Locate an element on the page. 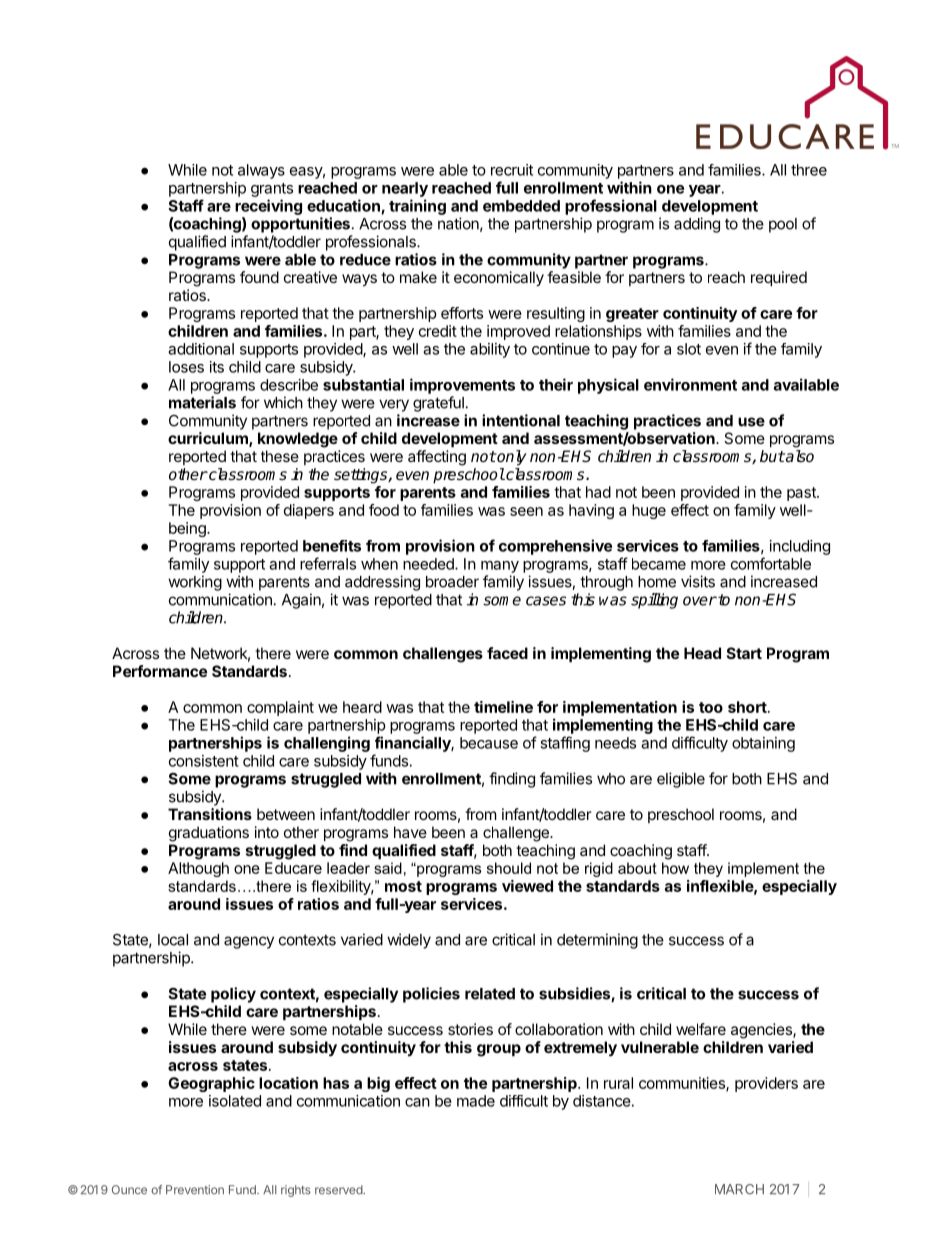 This page has width=952, height=1233. seen is located at coordinates (526, 511).
